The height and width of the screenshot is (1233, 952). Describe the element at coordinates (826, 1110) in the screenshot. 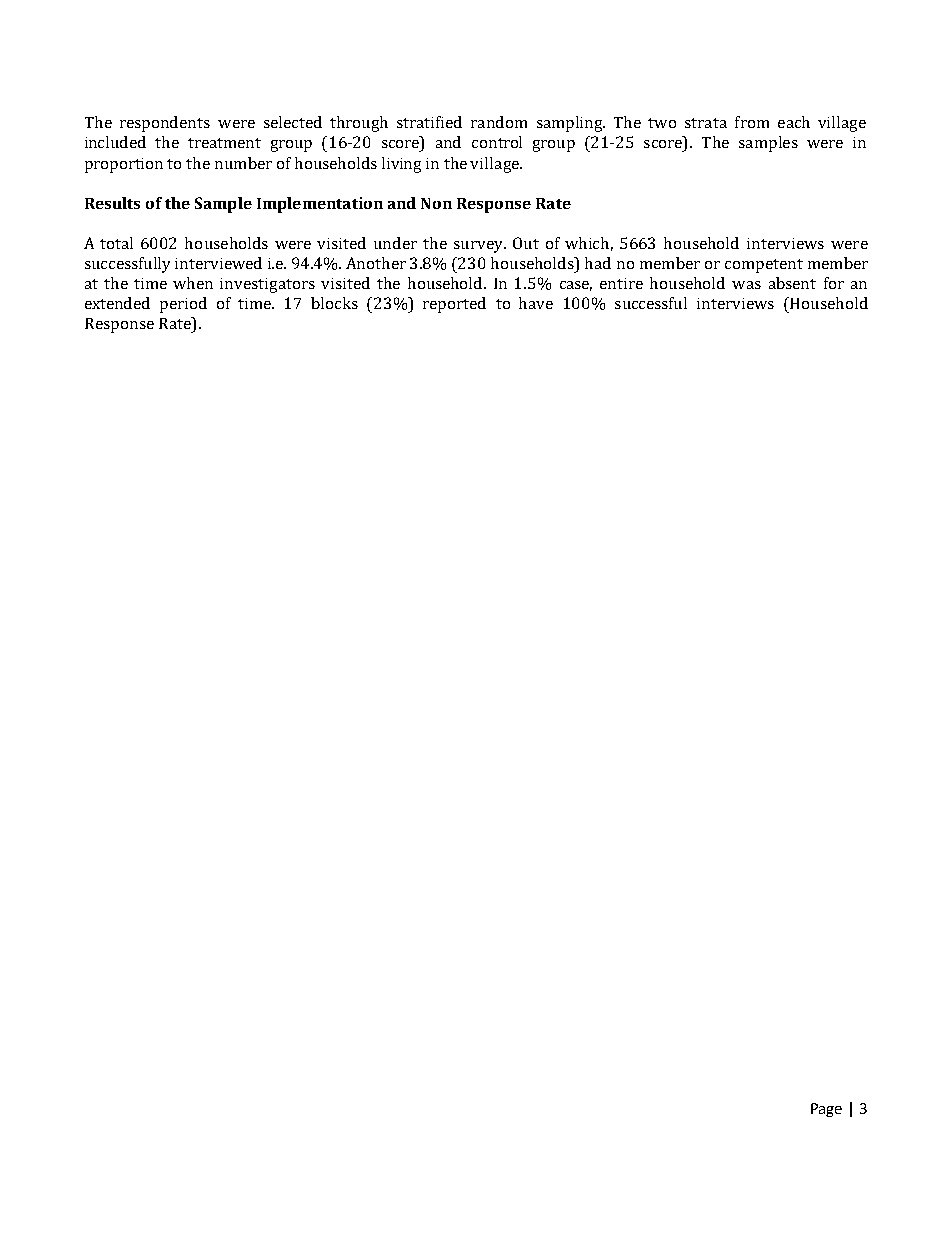

I see `Page` at that location.
